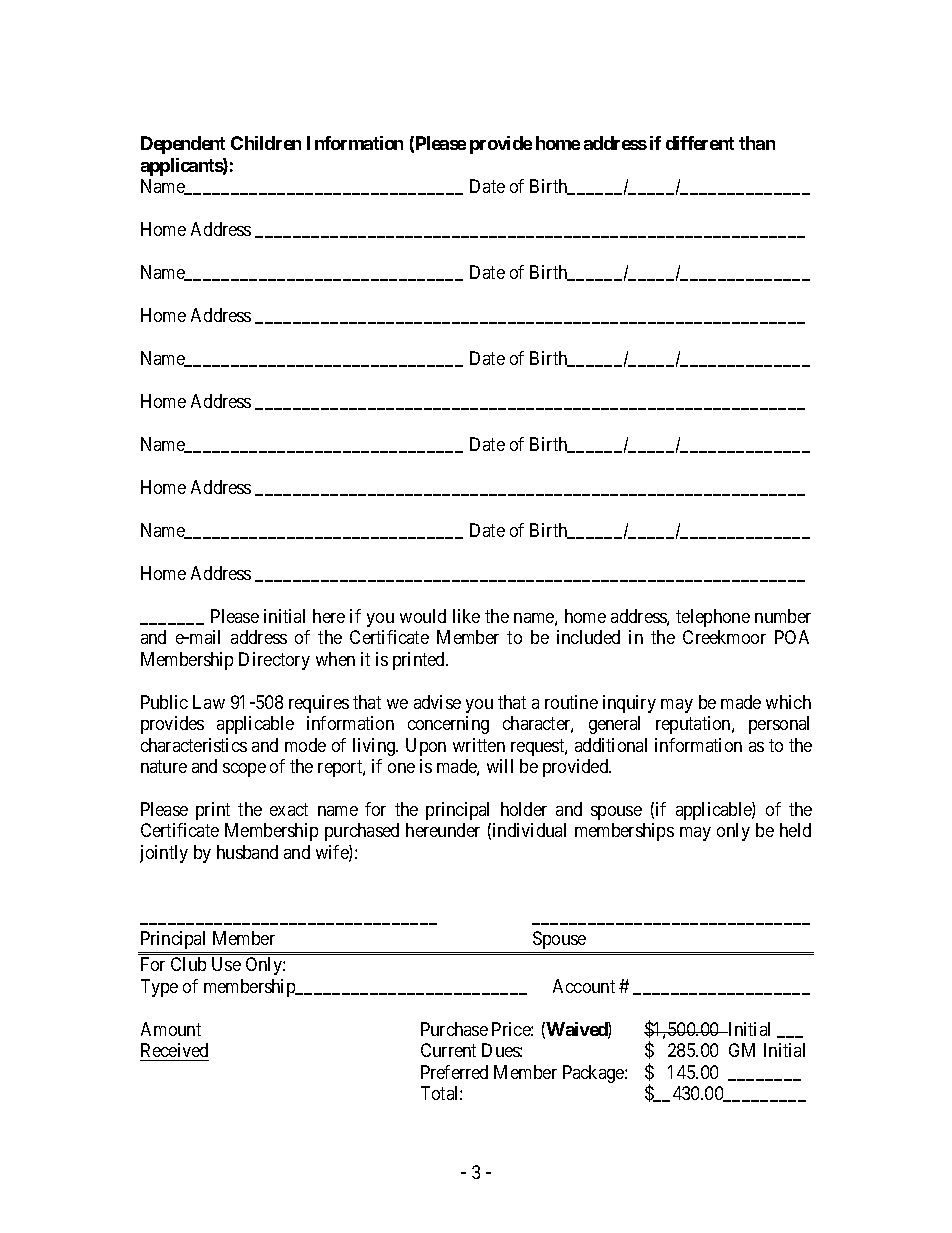 The image size is (952, 1233). Describe the element at coordinates (700, 143) in the image. I see `different` at that location.
